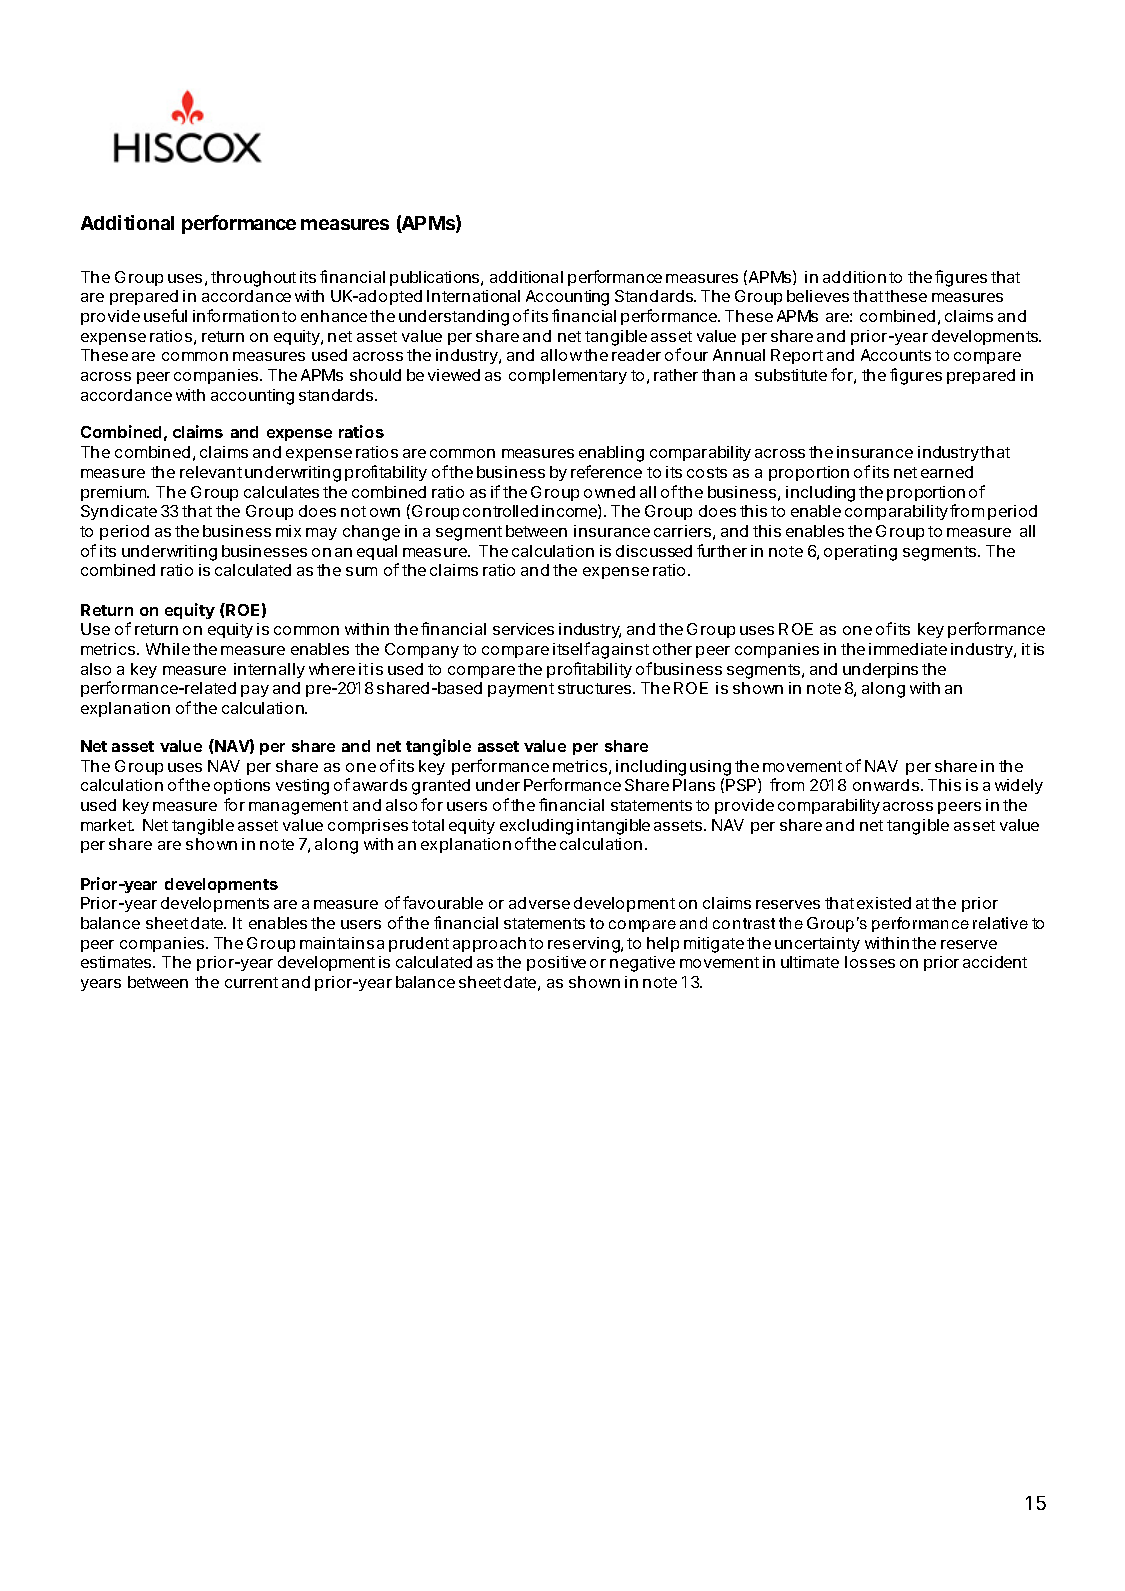 The image size is (1125, 1591). Describe the element at coordinates (818, 296) in the document. I see `believes` at that location.
